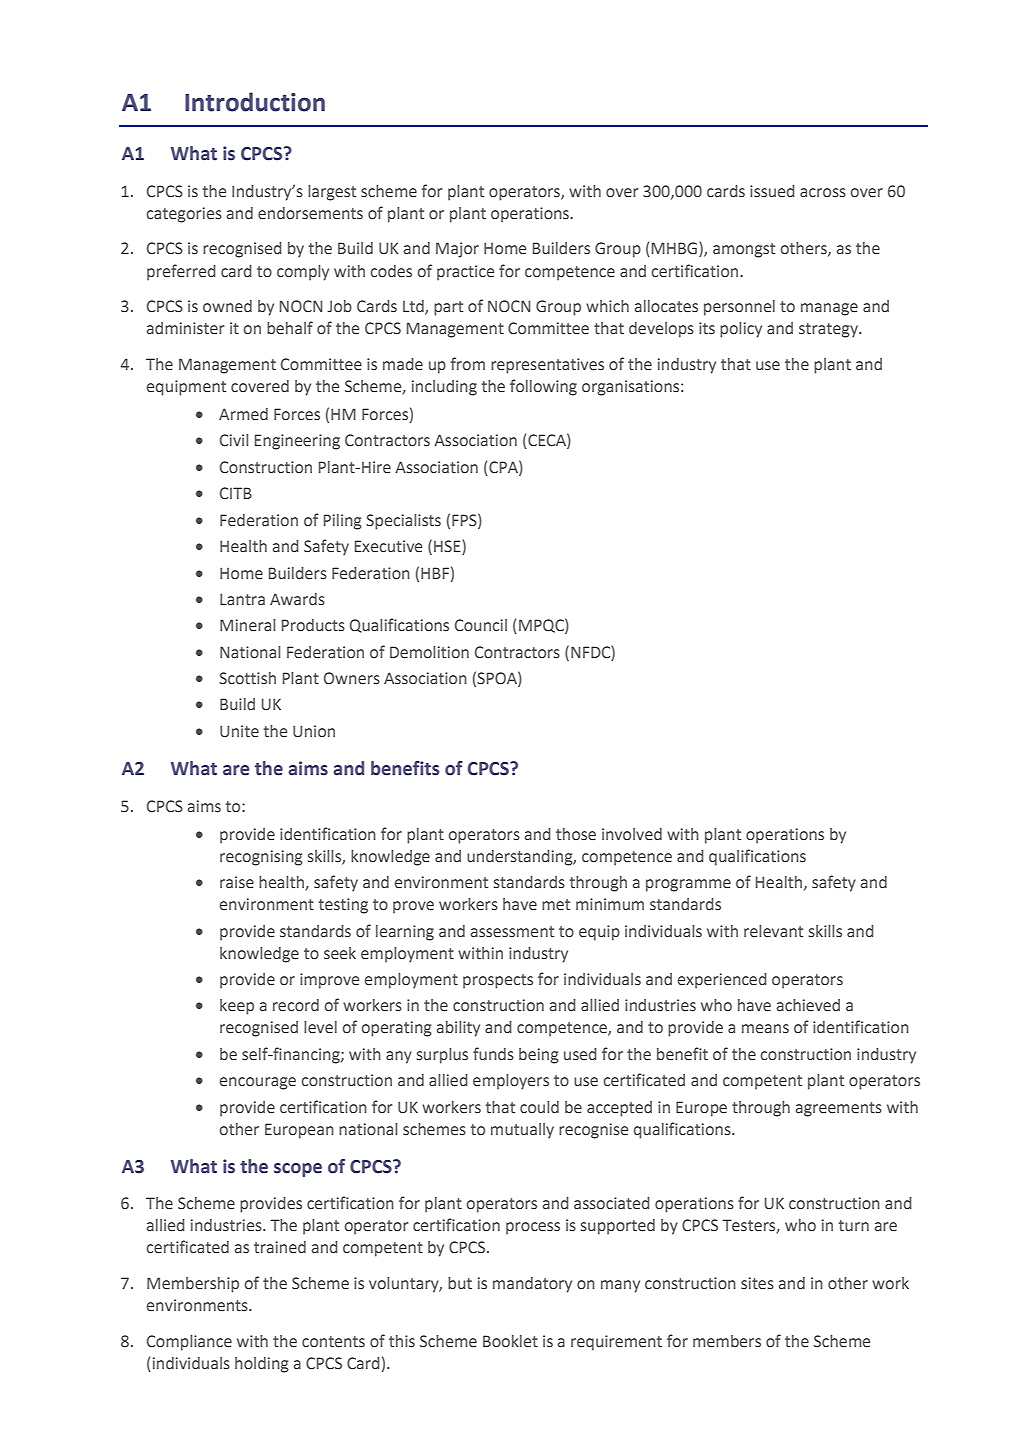 The image size is (1023, 1446). What do you see at coordinates (457, 250) in the screenshot?
I see `Major` at bounding box center [457, 250].
